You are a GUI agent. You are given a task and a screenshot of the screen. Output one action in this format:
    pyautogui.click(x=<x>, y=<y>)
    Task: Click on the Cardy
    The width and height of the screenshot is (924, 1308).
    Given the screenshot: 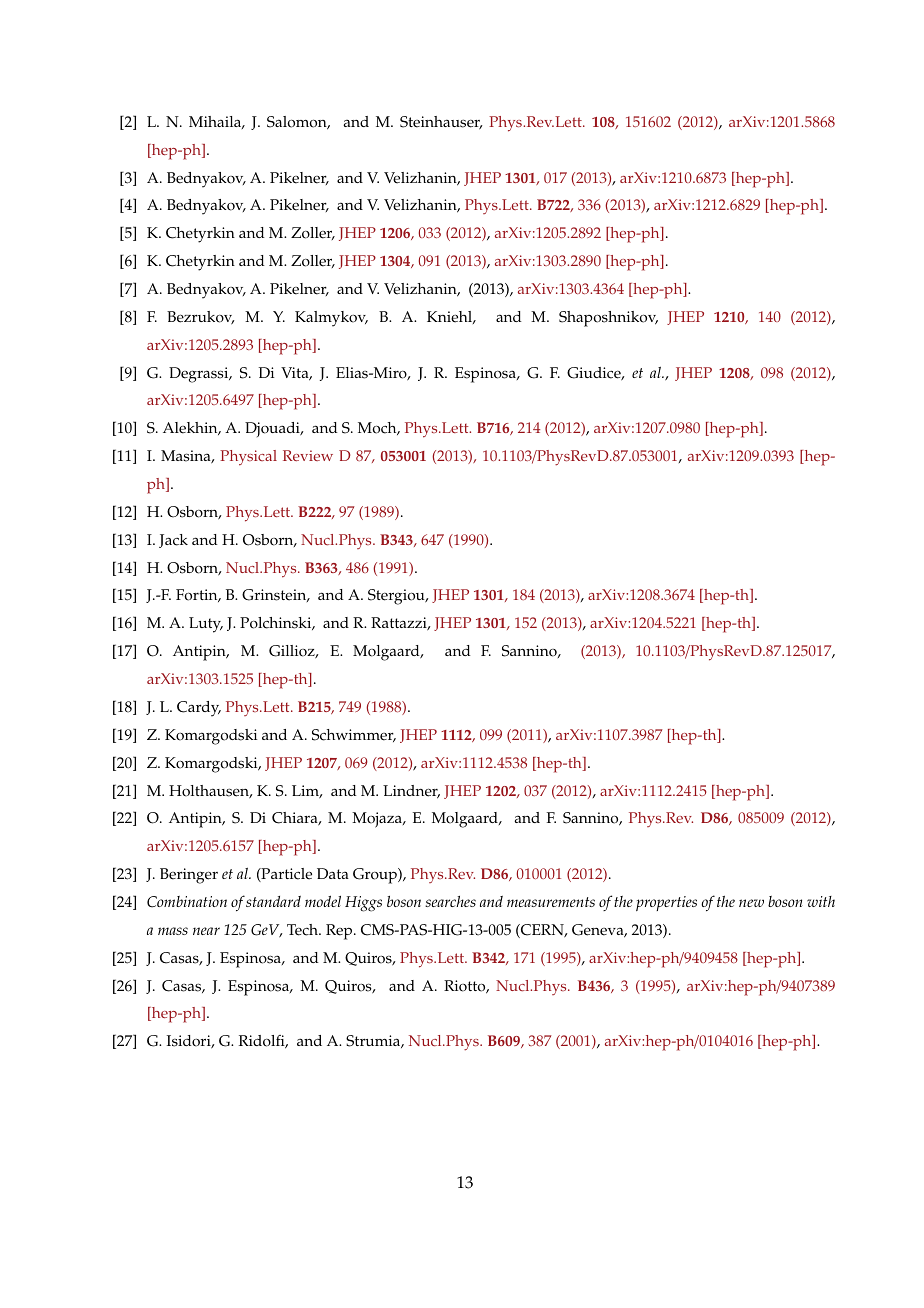 What is the action you would take?
    pyautogui.click(x=199, y=709)
